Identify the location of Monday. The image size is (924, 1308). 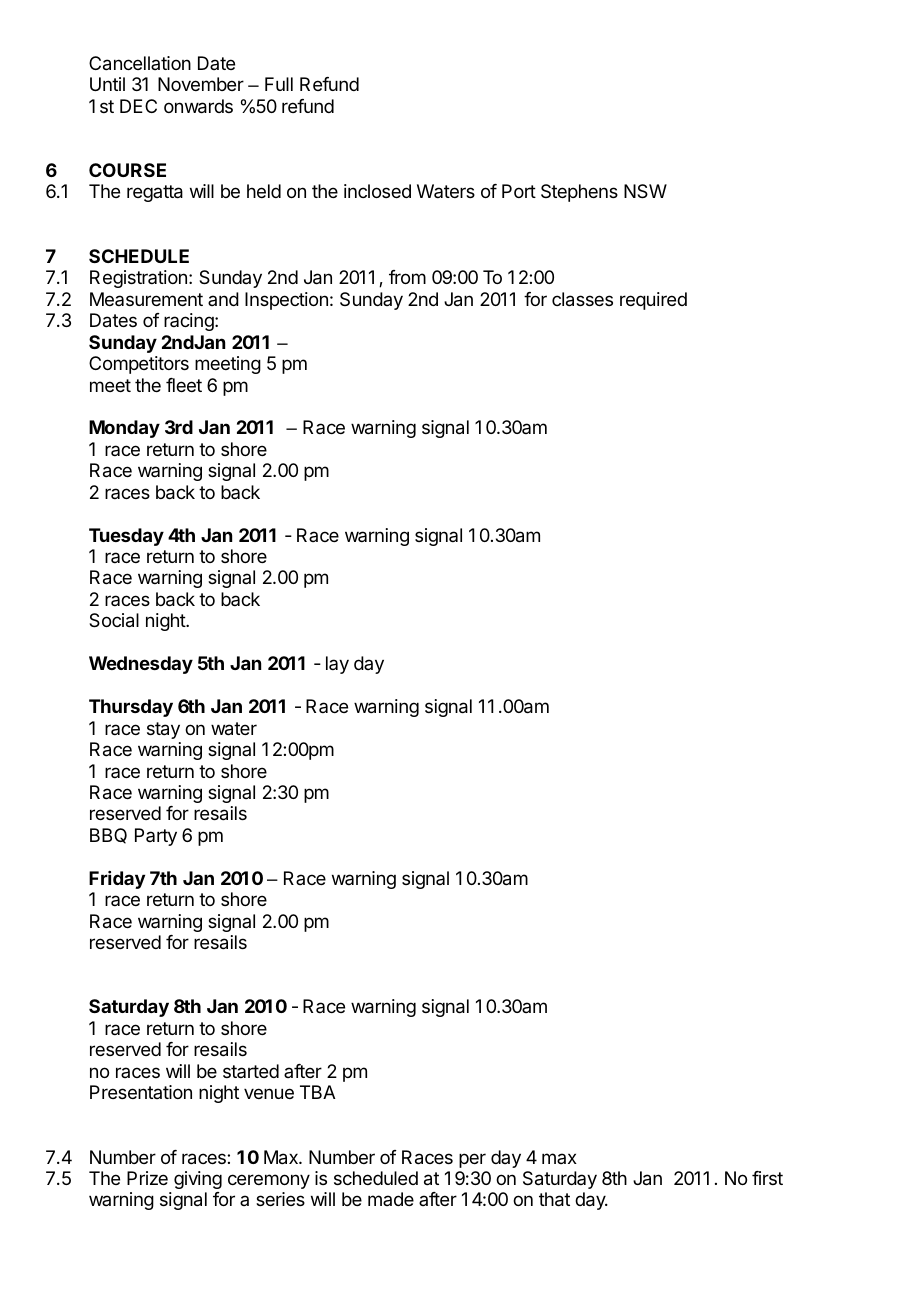
(124, 429).
